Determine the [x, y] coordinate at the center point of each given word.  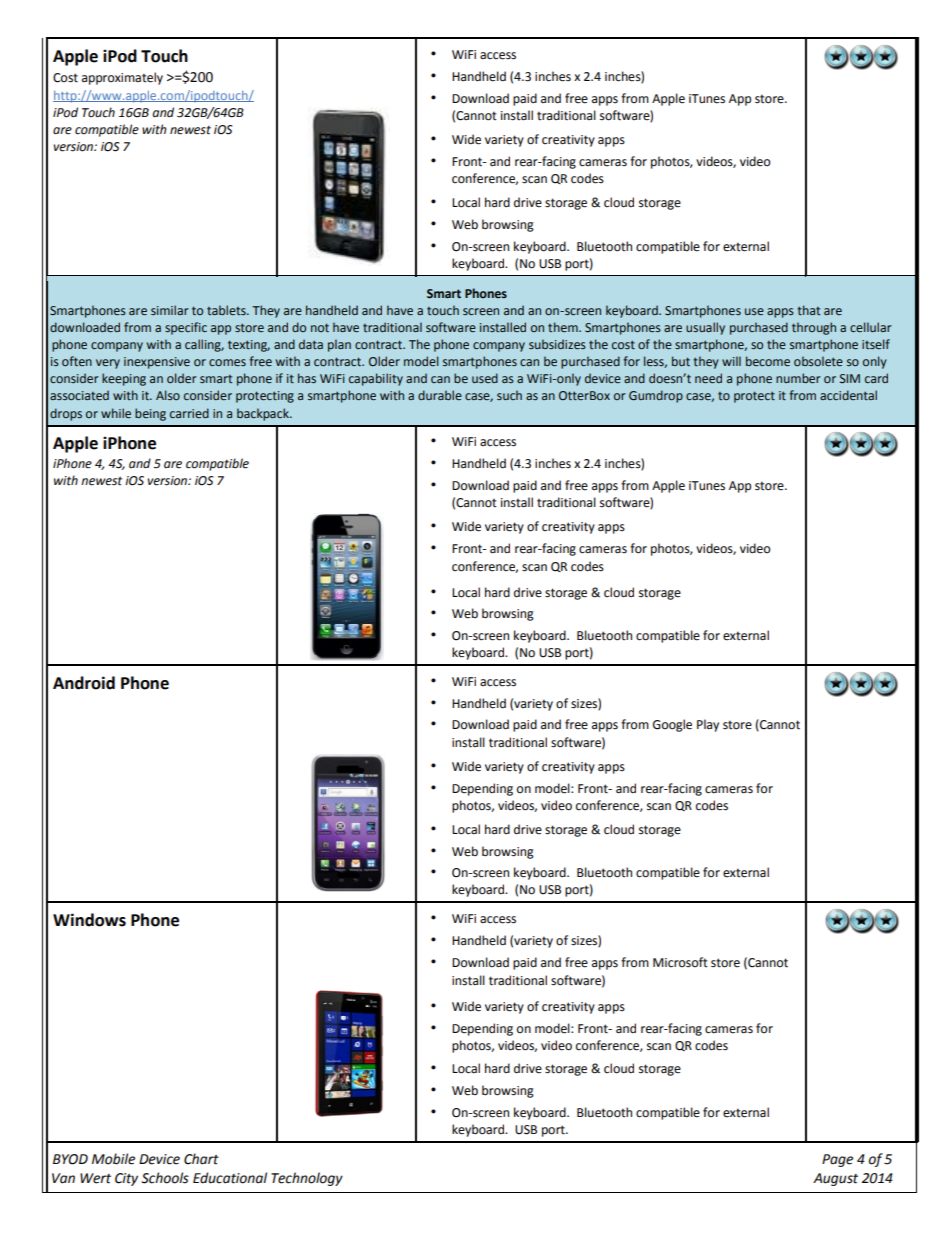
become [768, 361]
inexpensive [157, 363]
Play [708, 725]
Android [84, 683]
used [485, 378]
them [564, 327]
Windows [89, 920]
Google [672, 725]
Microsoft [680, 962]
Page [837, 1160]
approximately [122, 78]
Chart [201, 1159]
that [808, 310]
